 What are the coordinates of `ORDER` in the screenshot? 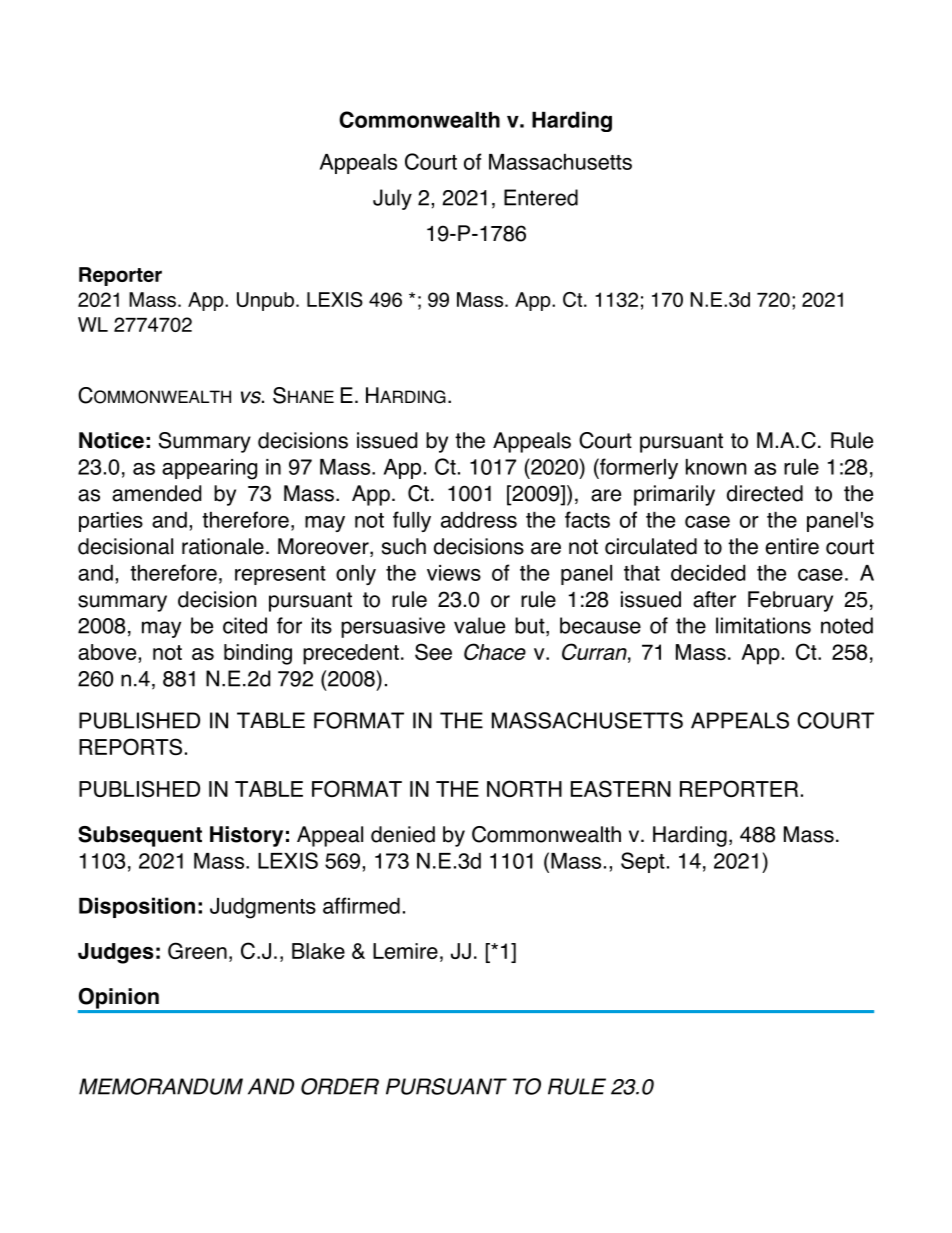 It's located at (340, 1086).
